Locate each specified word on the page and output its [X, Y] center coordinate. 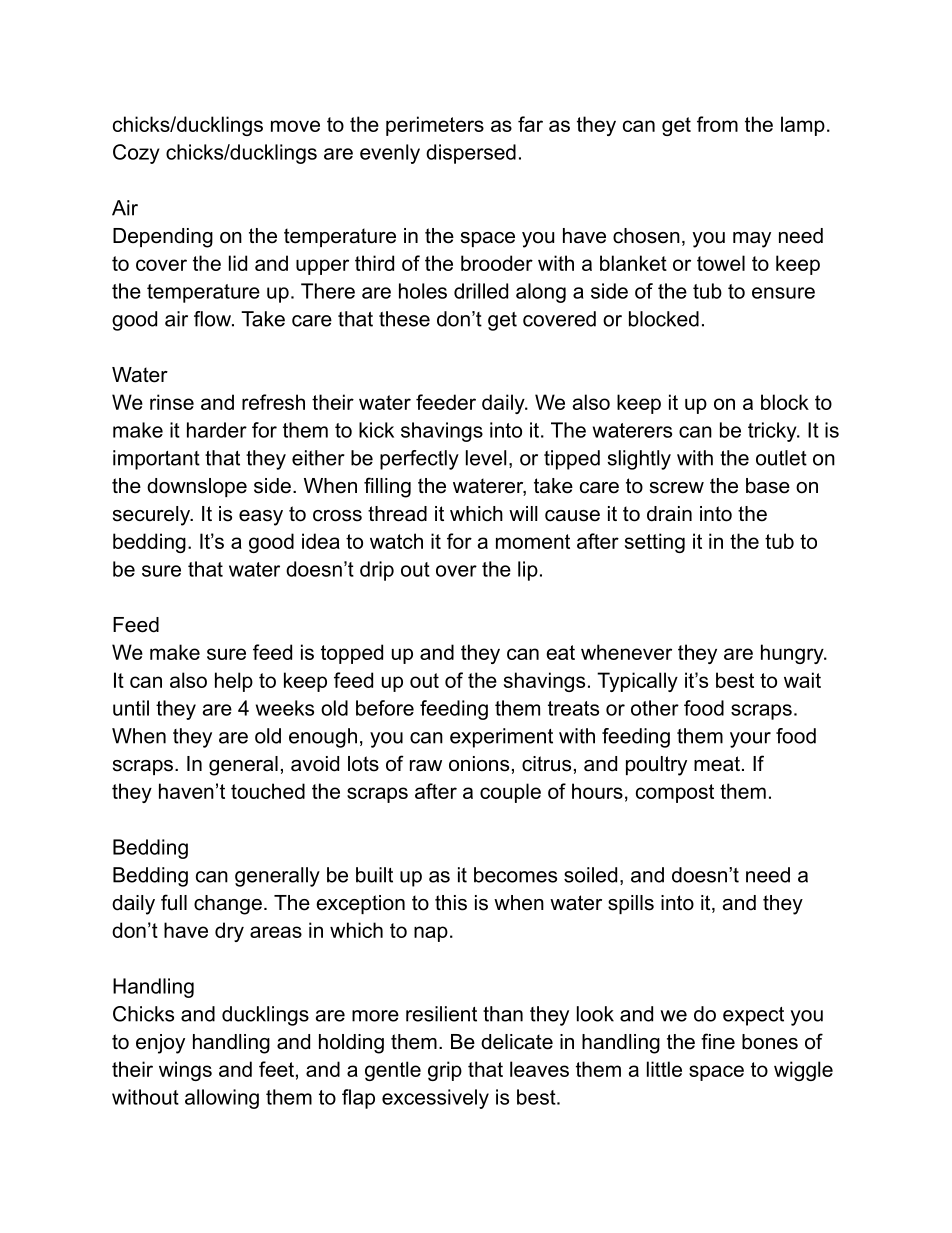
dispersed [471, 154]
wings [185, 1071]
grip [445, 1071]
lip [528, 571]
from [717, 124]
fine [718, 1041]
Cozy [136, 154]
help [234, 682]
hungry [793, 654]
